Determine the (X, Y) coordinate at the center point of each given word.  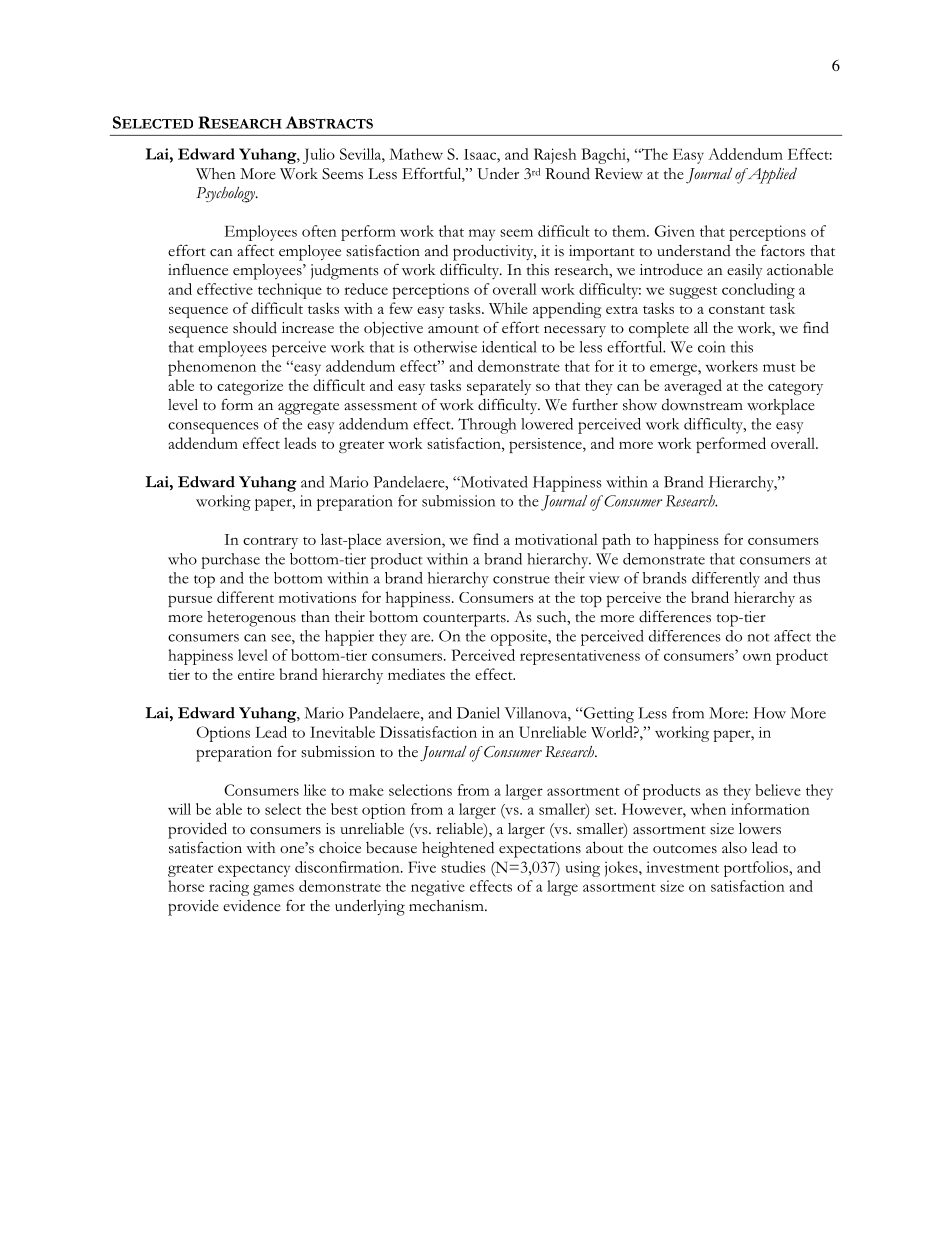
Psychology (226, 195)
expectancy (254, 870)
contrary (270, 542)
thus (806, 578)
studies (463, 867)
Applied (771, 175)
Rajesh (555, 156)
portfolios (757, 869)
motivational (556, 539)
